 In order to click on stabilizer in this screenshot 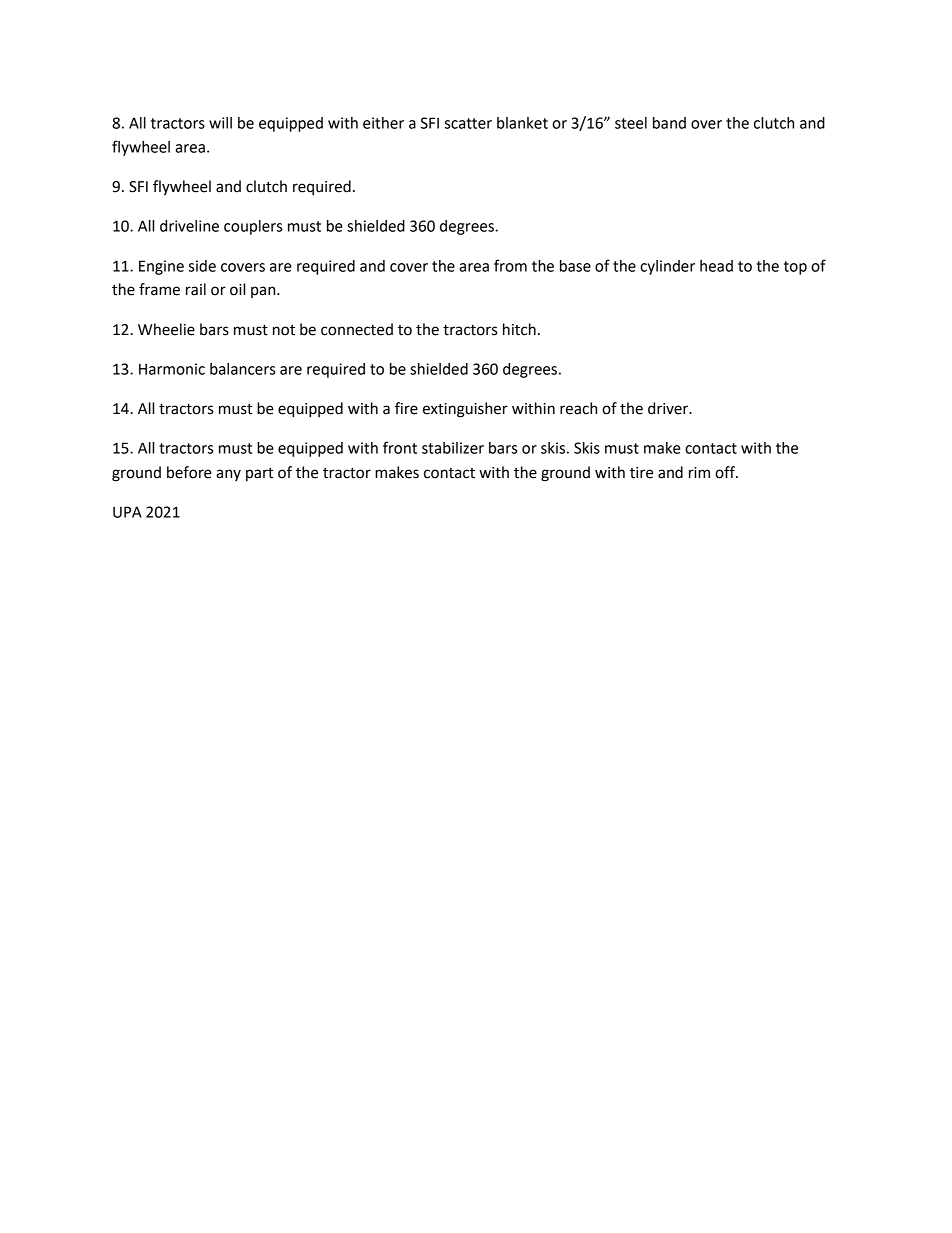, I will do `click(453, 448)`.
